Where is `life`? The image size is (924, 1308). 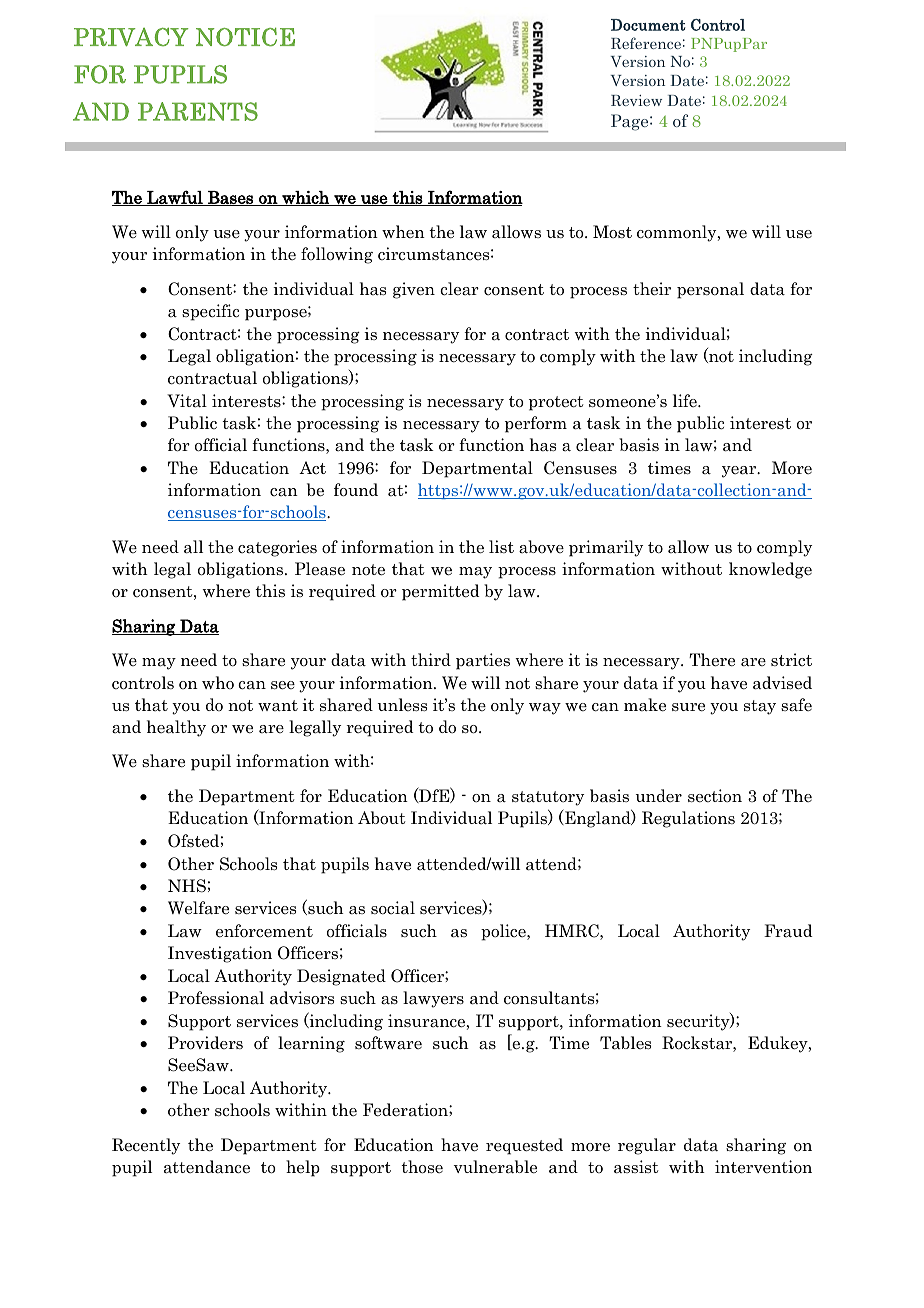
life is located at coordinates (686, 400).
